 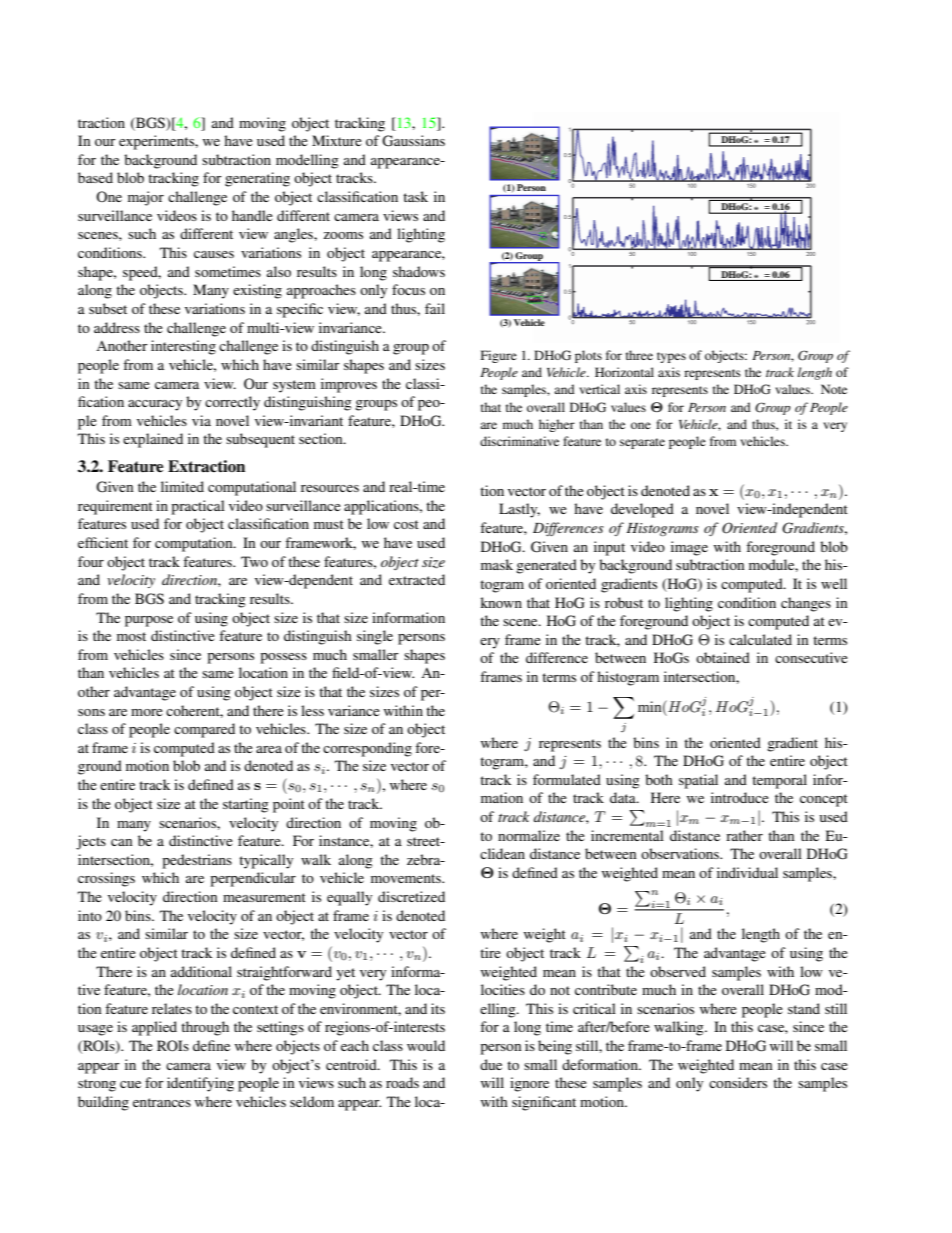 What do you see at coordinates (200, 1084) in the screenshot?
I see `identifying` at bounding box center [200, 1084].
